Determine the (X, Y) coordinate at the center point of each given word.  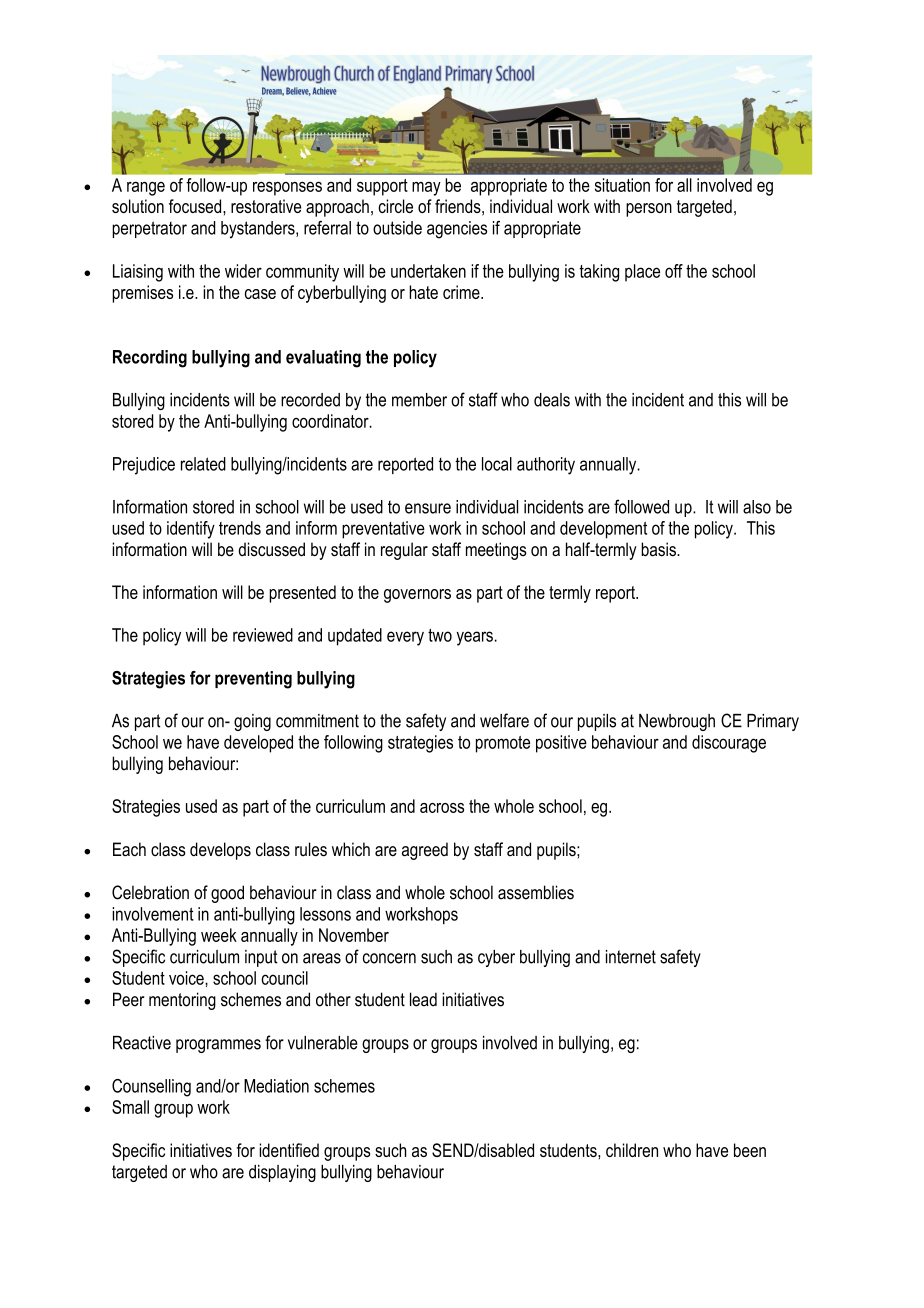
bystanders (259, 230)
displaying (282, 1173)
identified (289, 1150)
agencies (457, 230)
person (649, 210)
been (750, 1150)
